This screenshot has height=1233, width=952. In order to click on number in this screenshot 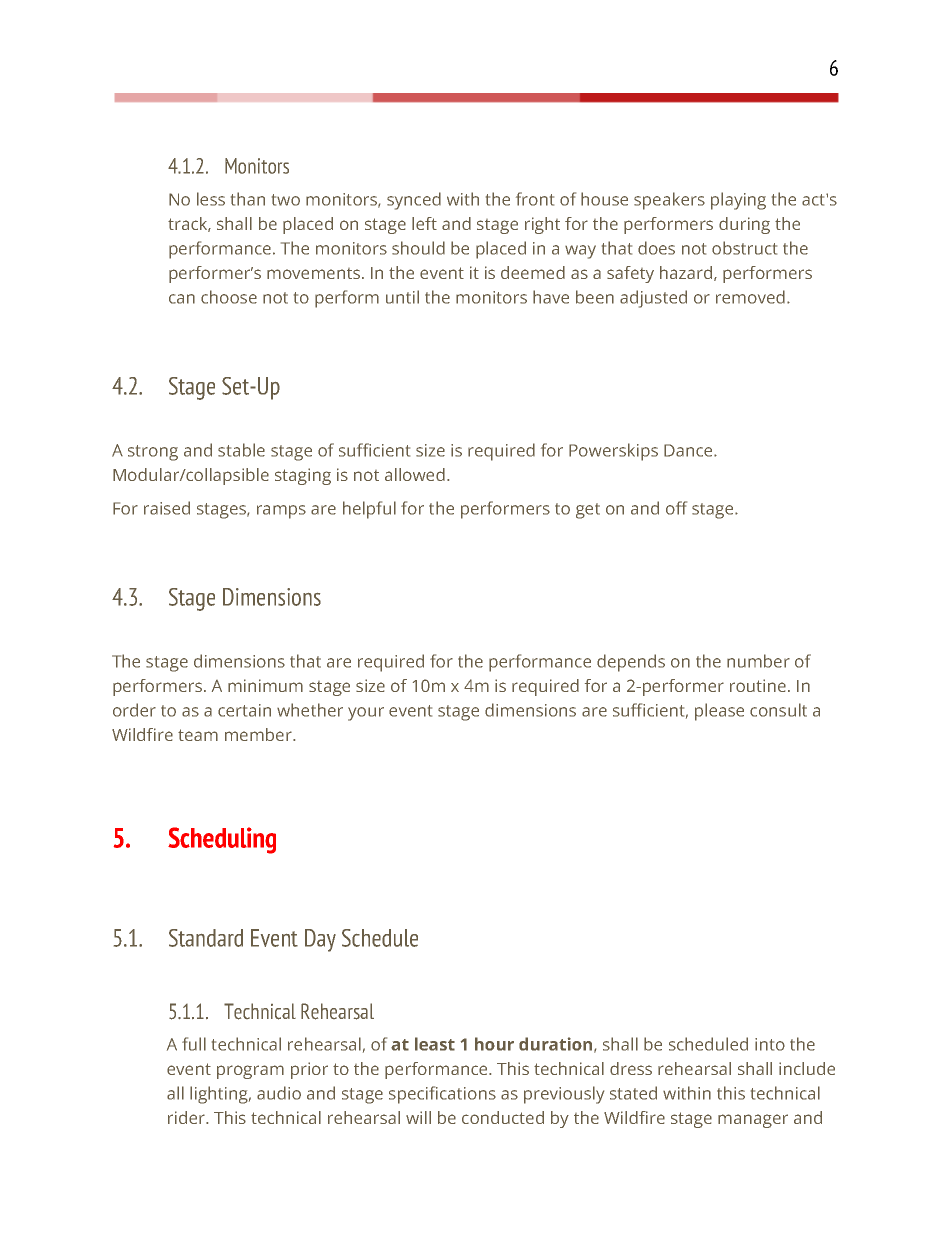, I will do `click(758, 661)`.
